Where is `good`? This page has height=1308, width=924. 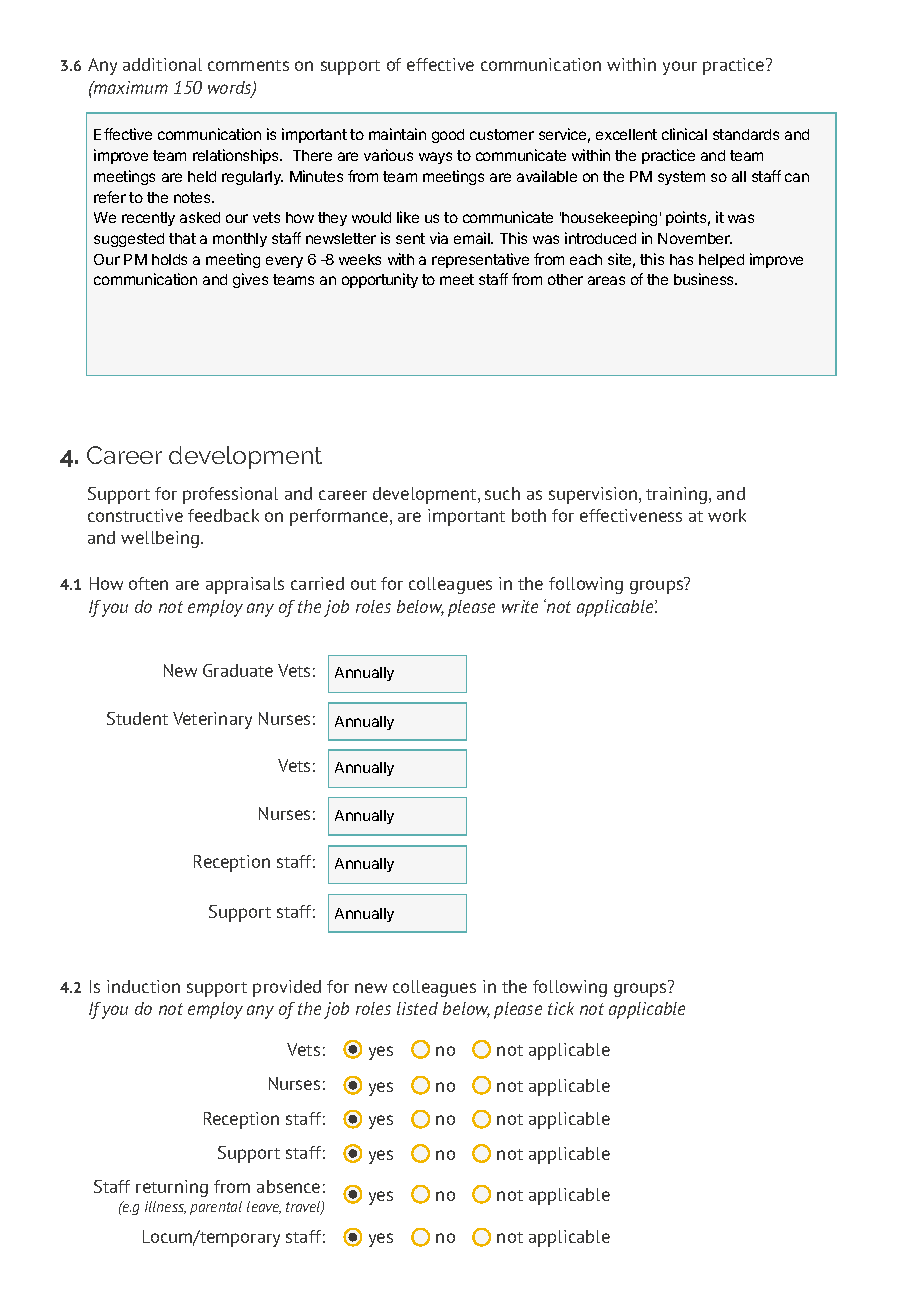 good is located at coordinates (448, 136).
